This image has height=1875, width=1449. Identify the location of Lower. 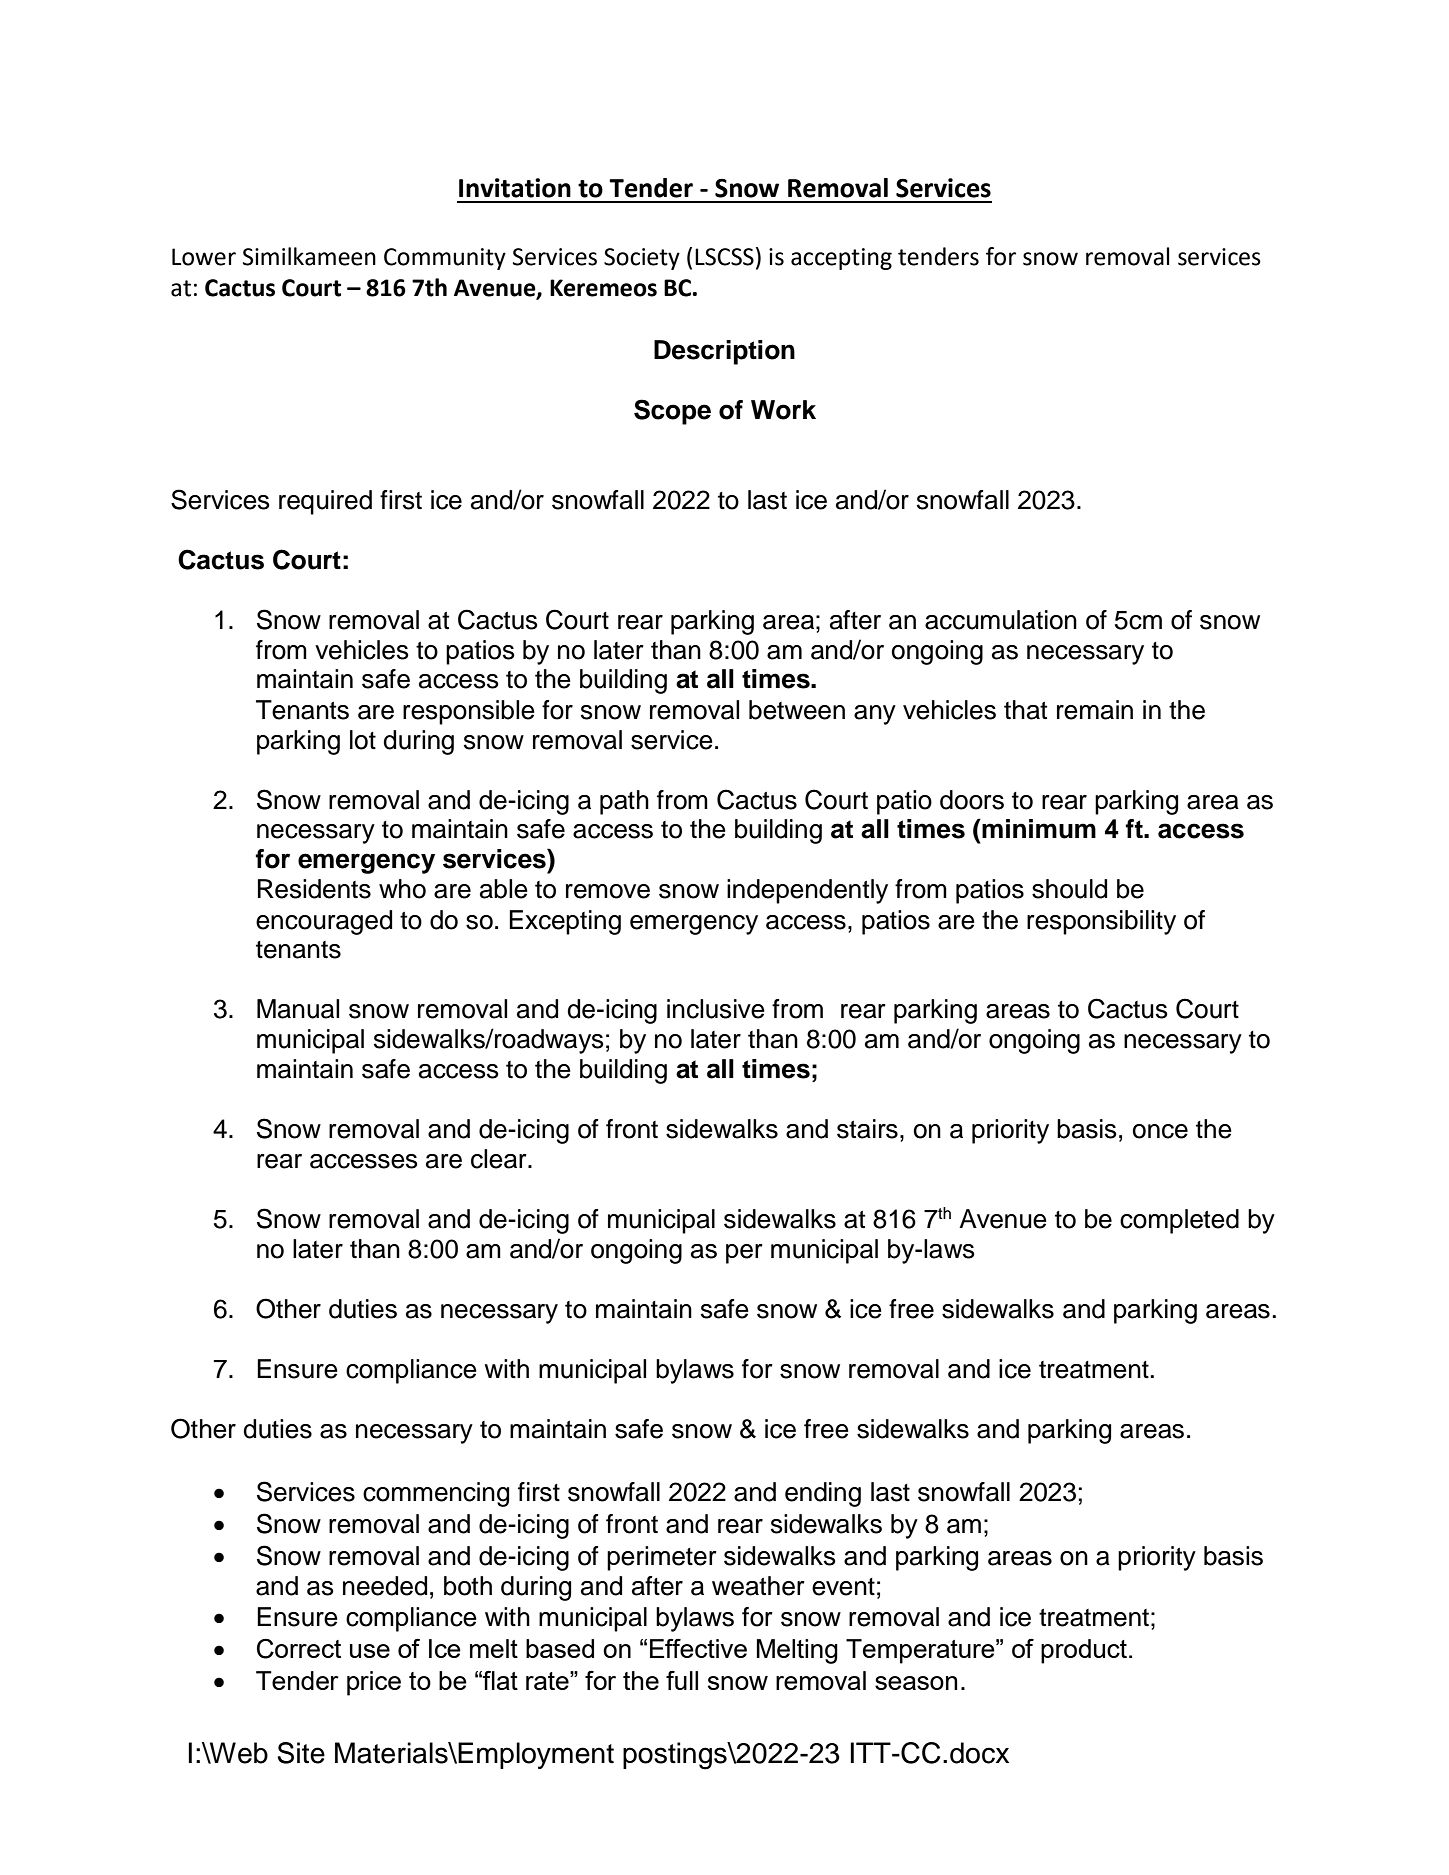
(204, 257).
